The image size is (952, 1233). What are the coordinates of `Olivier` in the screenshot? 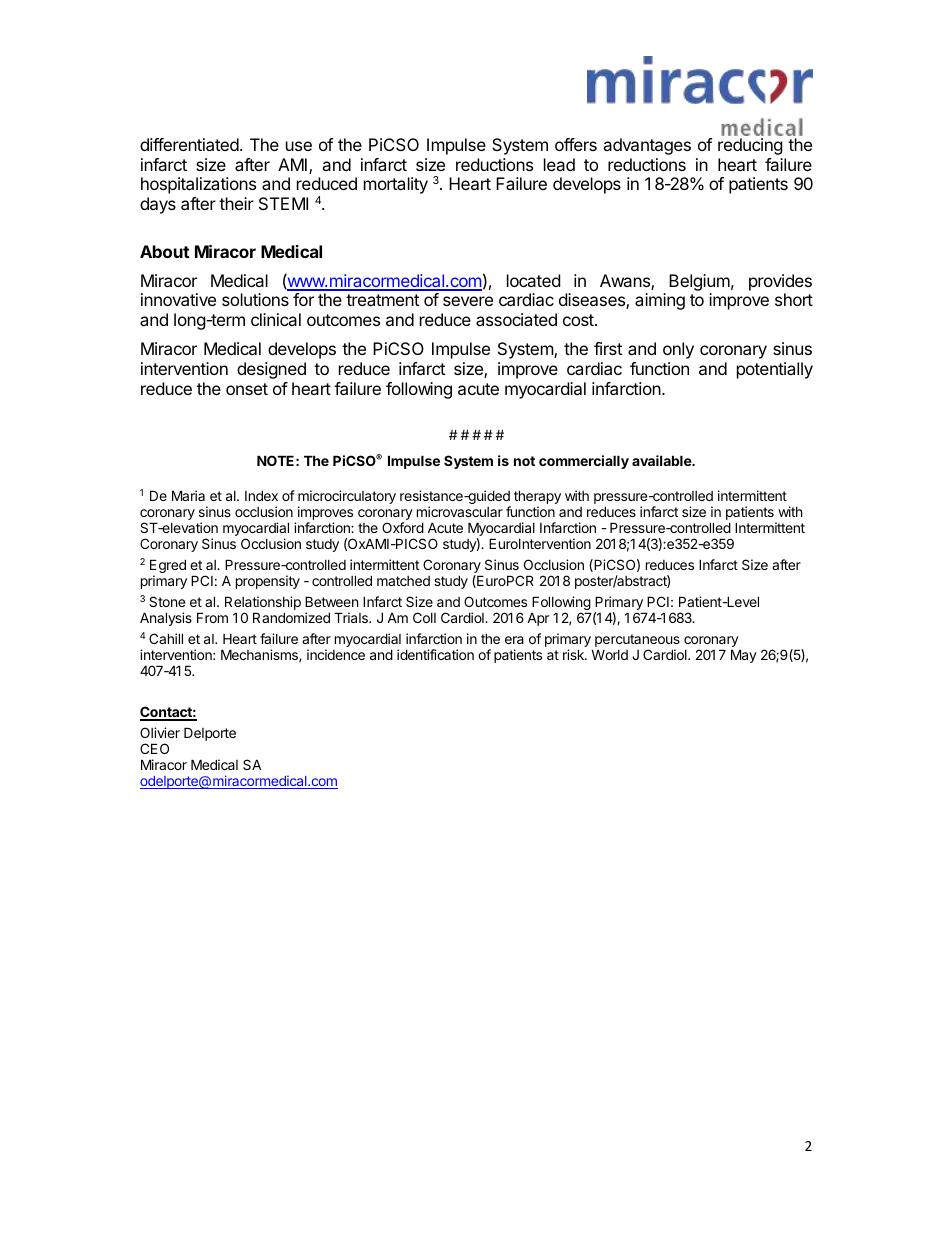 It's located at (160, 732).
